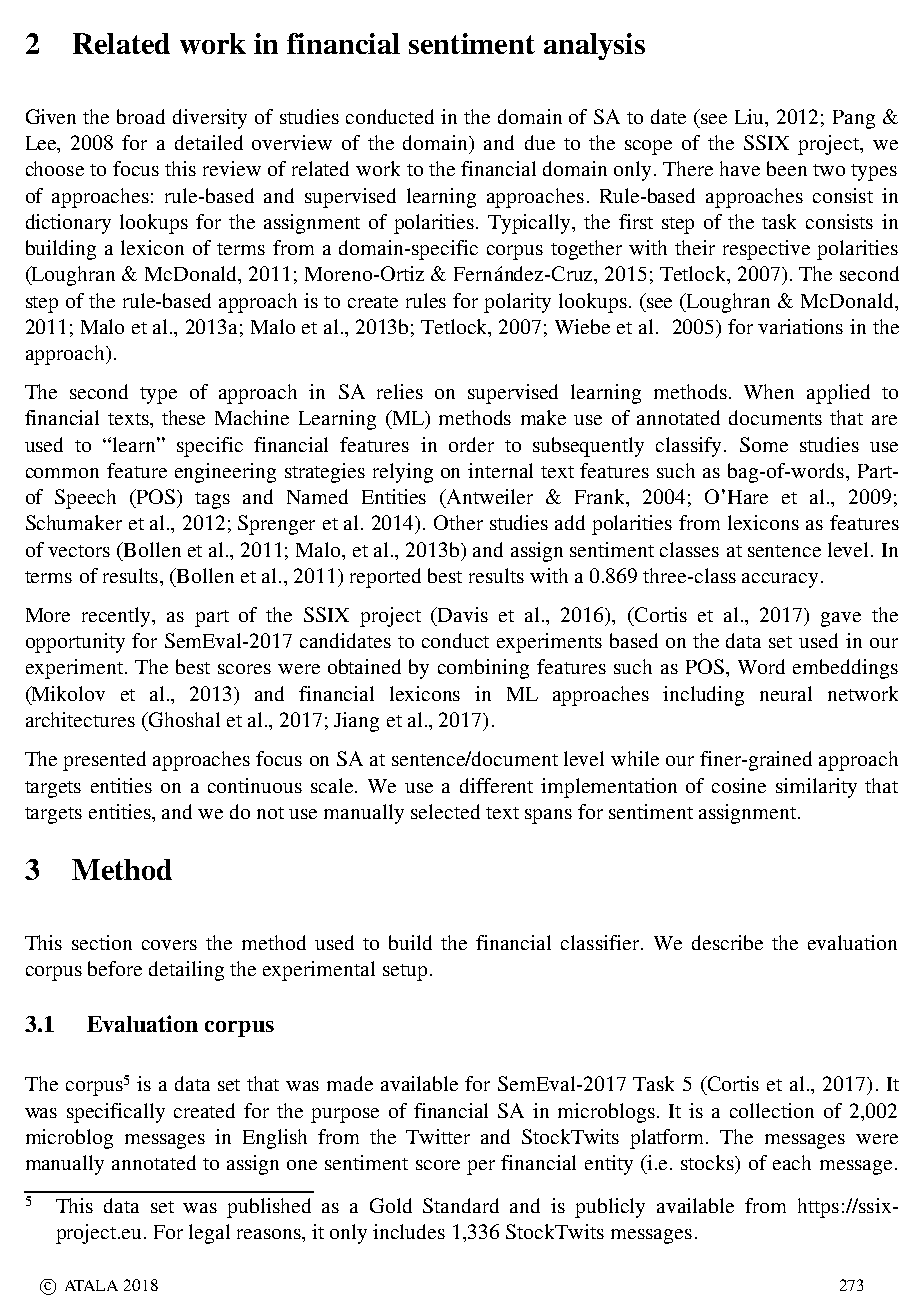 The image size is (924, 1295). What do you see at coordinates (462, 614) in the document?
I see `Davis` at bounding box center [462, 614].
